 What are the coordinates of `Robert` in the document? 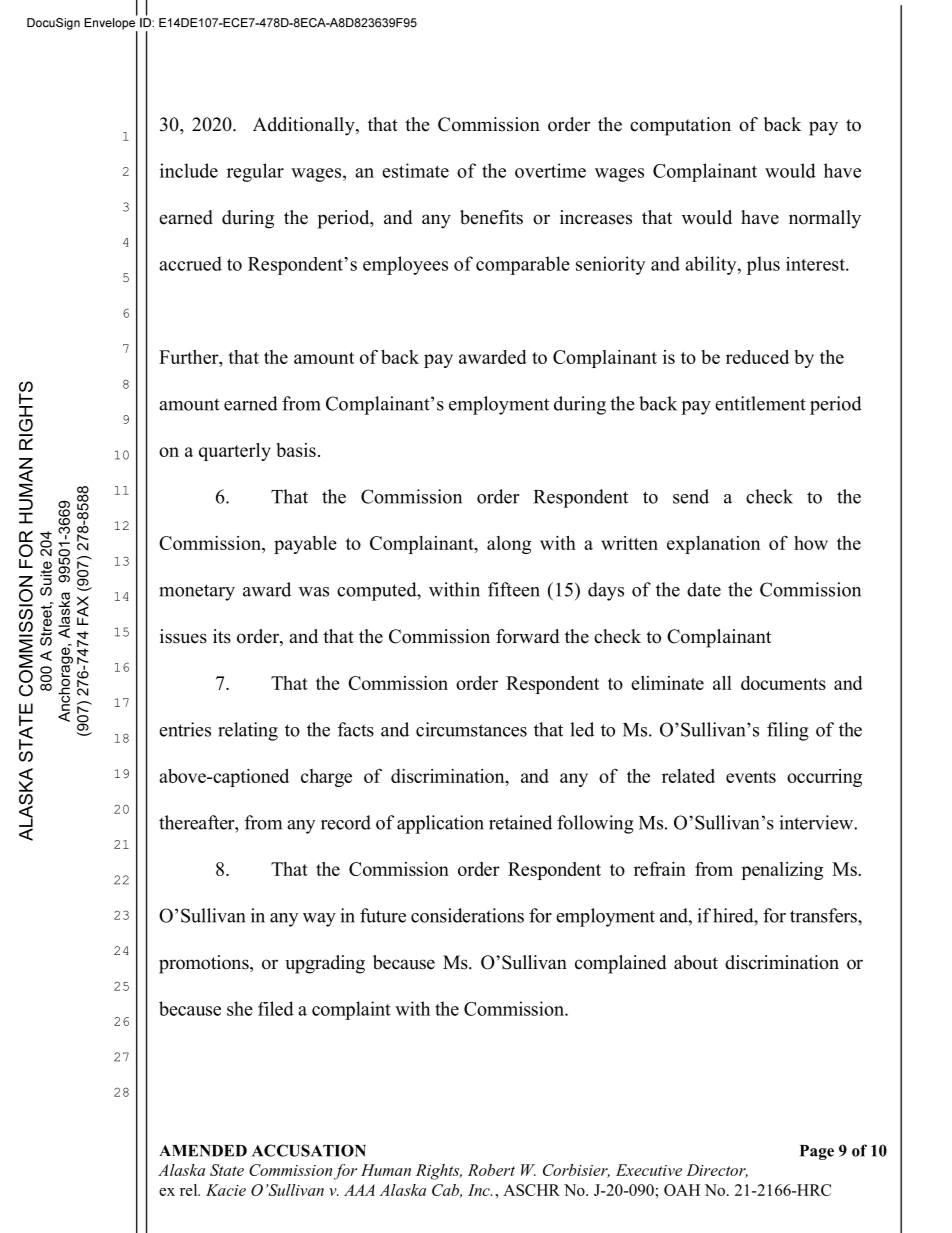 It's located at (491, 1170).
